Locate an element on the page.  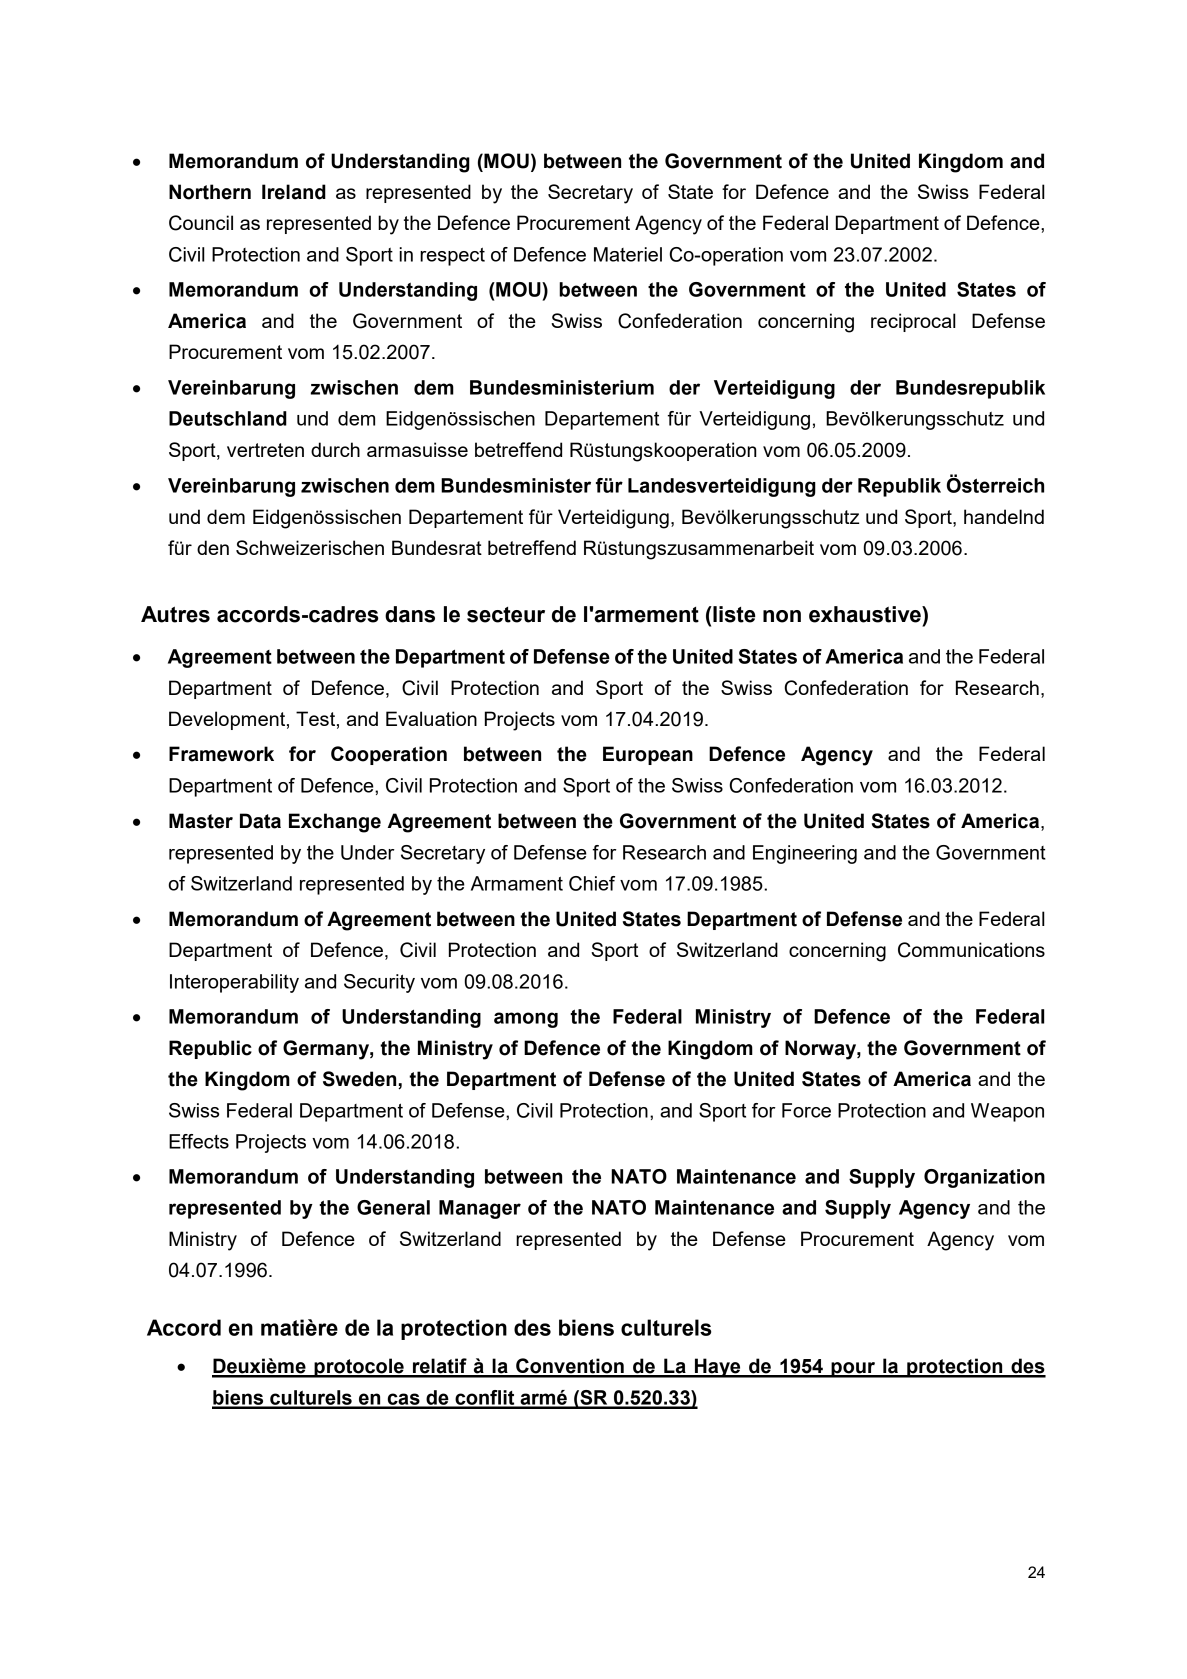
durch is located at coordinates (335, 449).
